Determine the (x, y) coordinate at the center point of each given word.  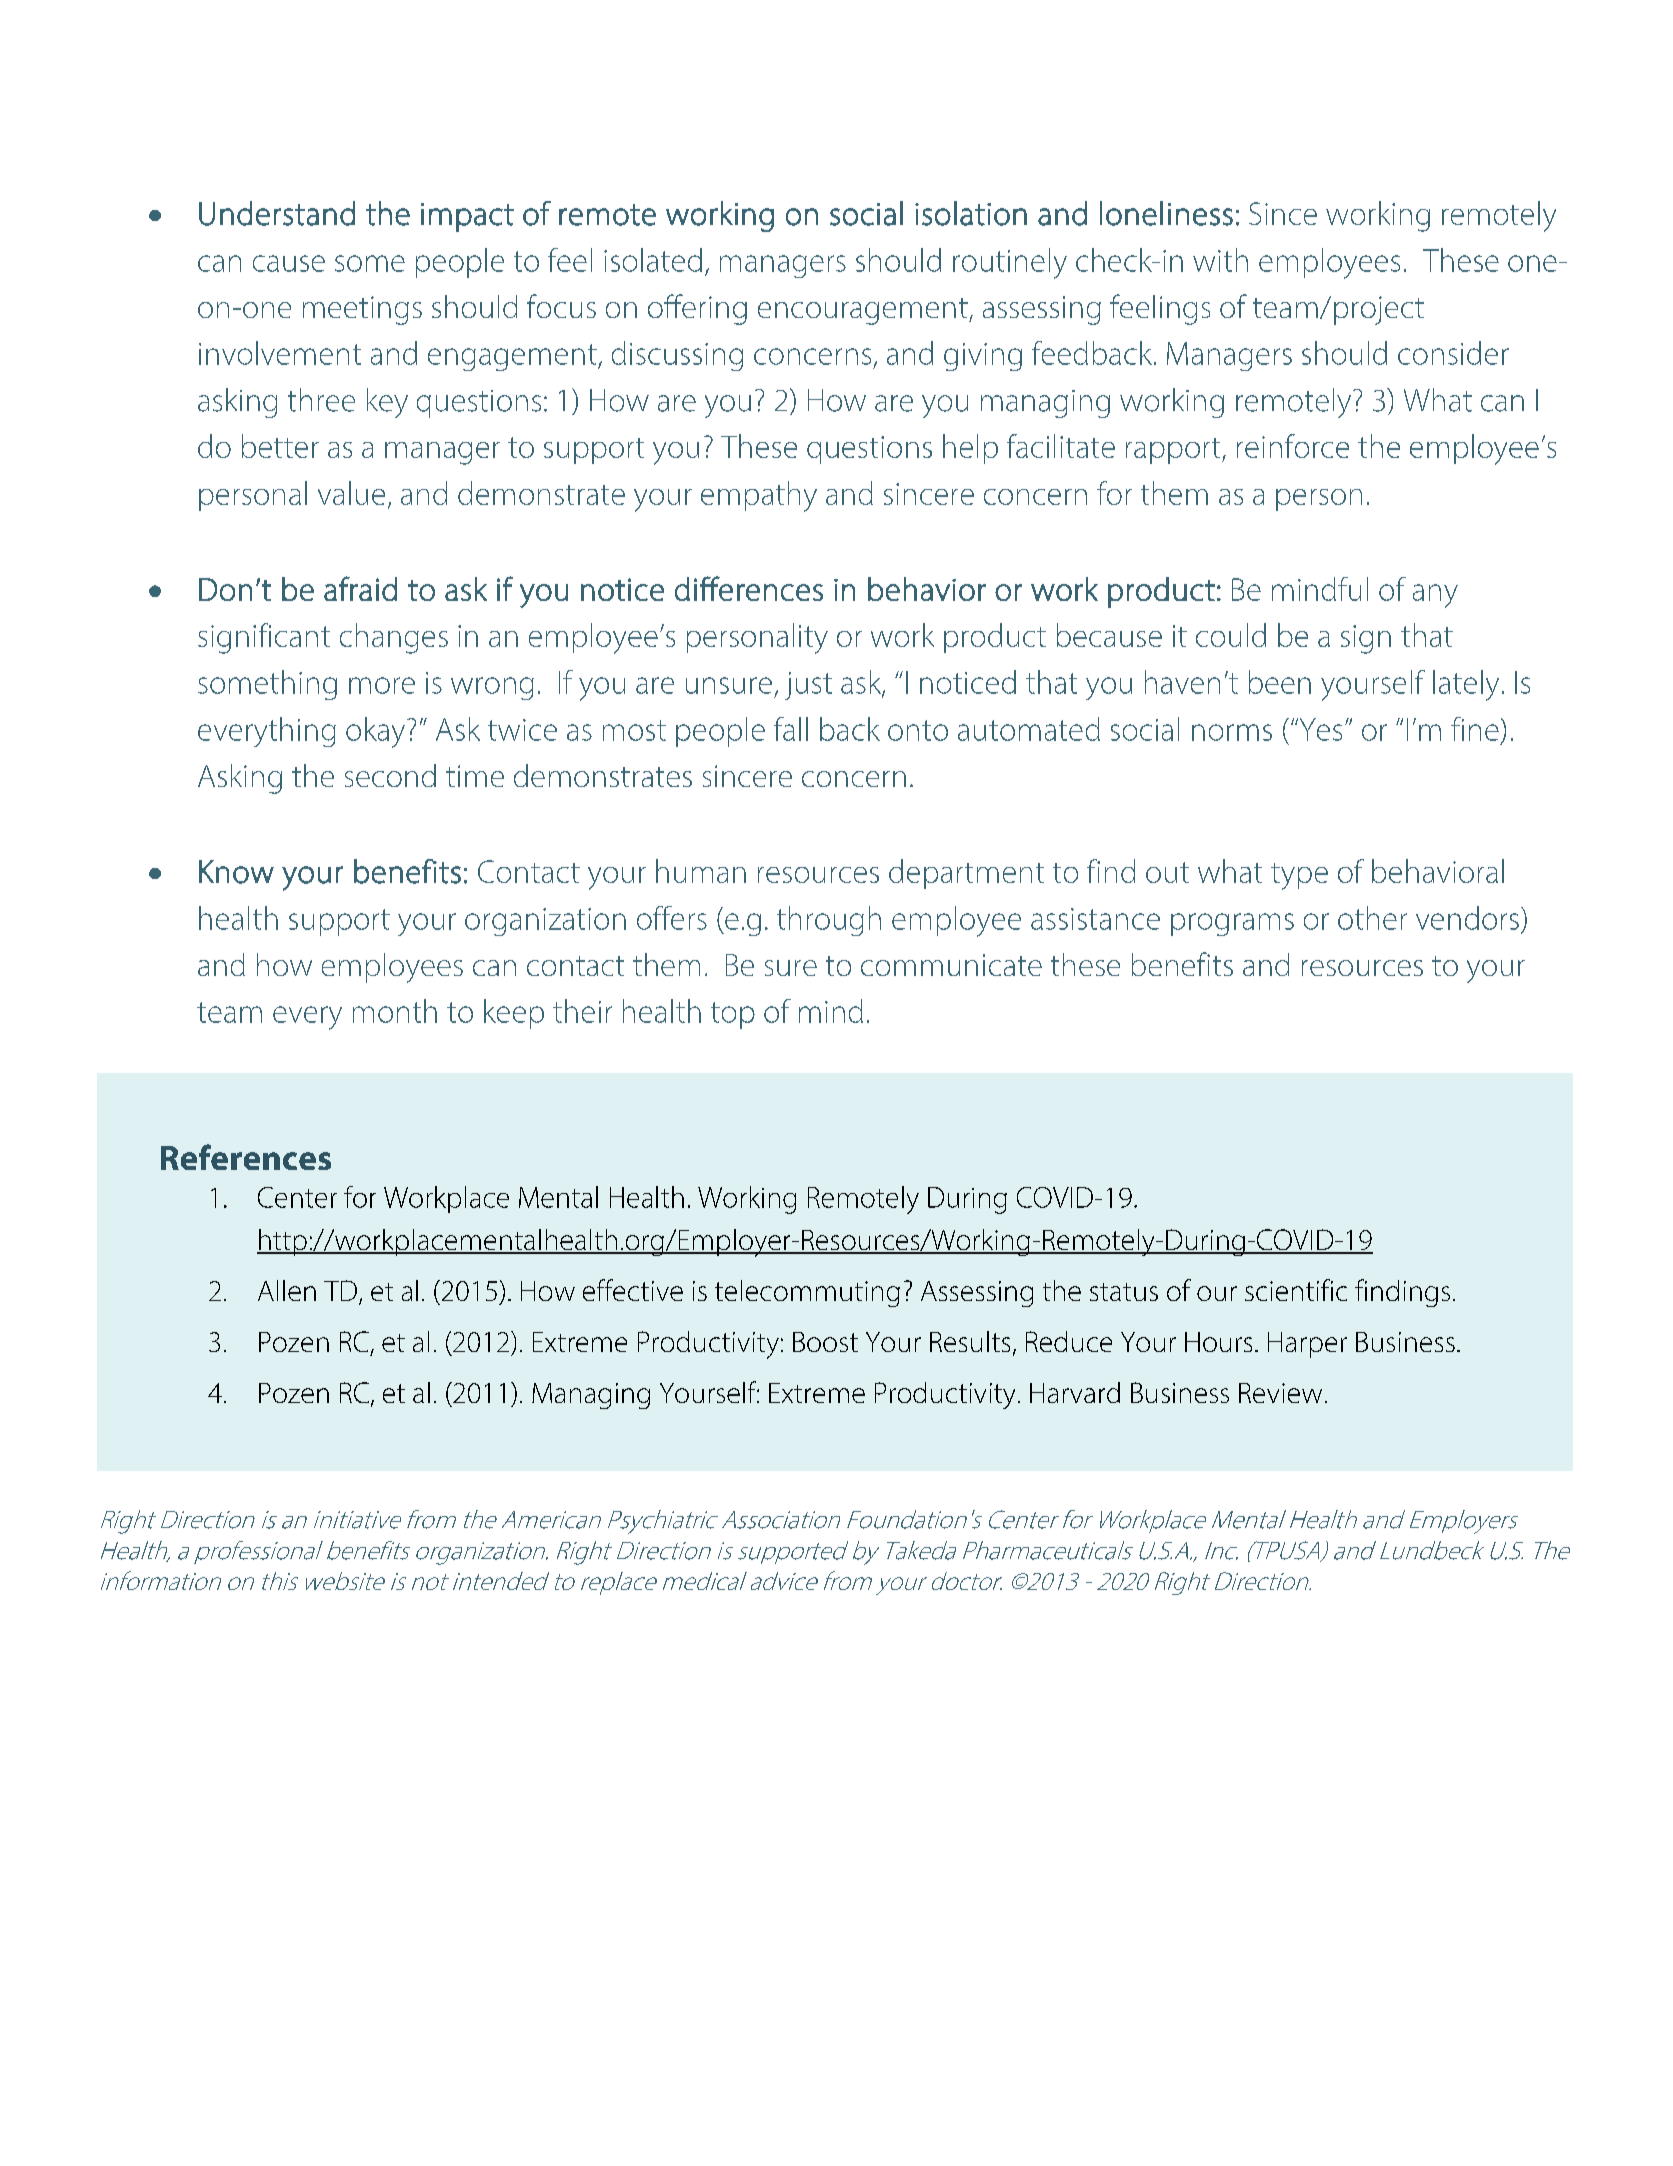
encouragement (864, 311)
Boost (825, 1342)
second (390, 775)
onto (918, 730)
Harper (1307, 1345)
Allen (287, 1290)
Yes (1319, 729)
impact (467, 217)
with (1220, 260)
